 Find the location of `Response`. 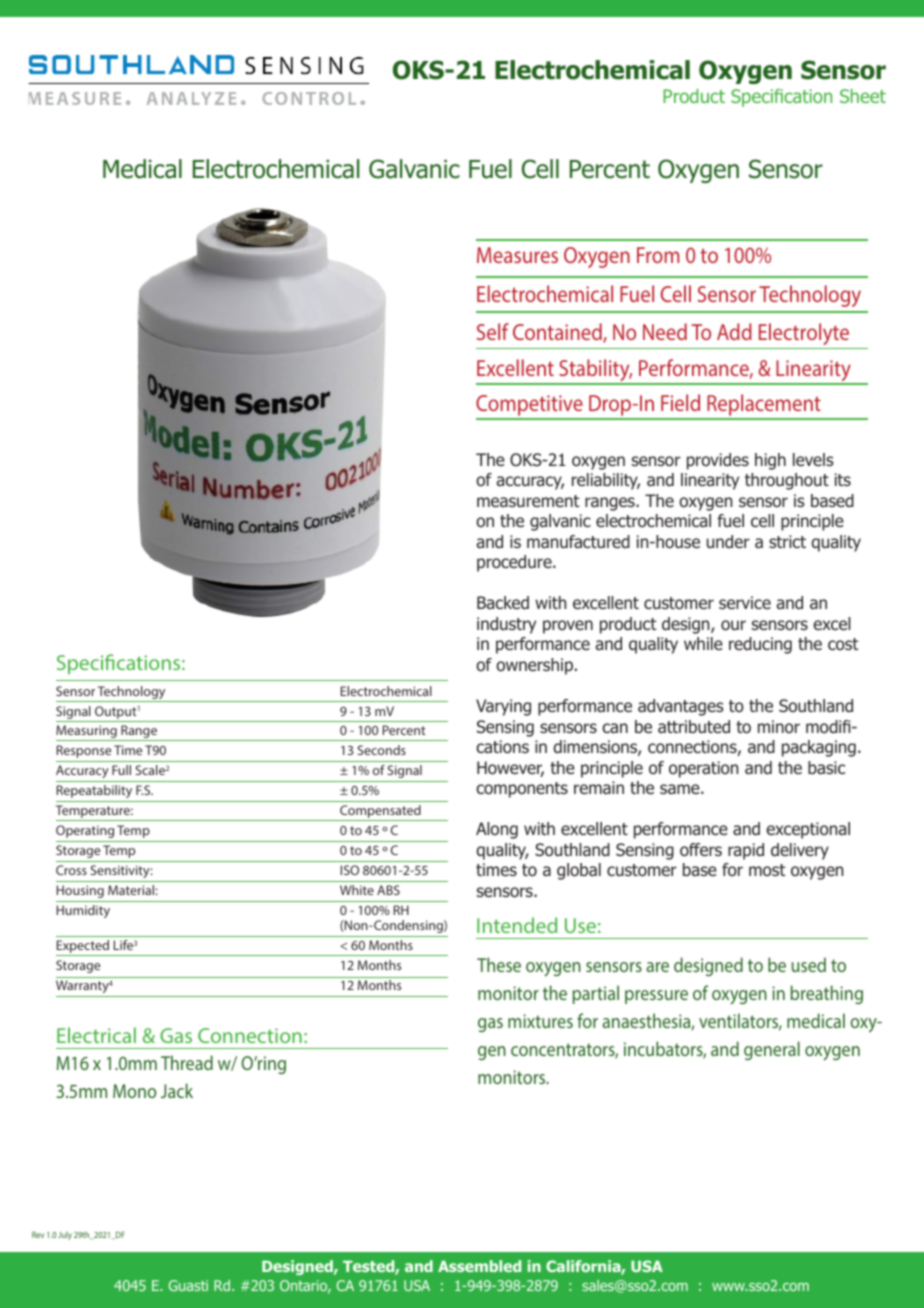

Response is located at coordinates (84, 751).
